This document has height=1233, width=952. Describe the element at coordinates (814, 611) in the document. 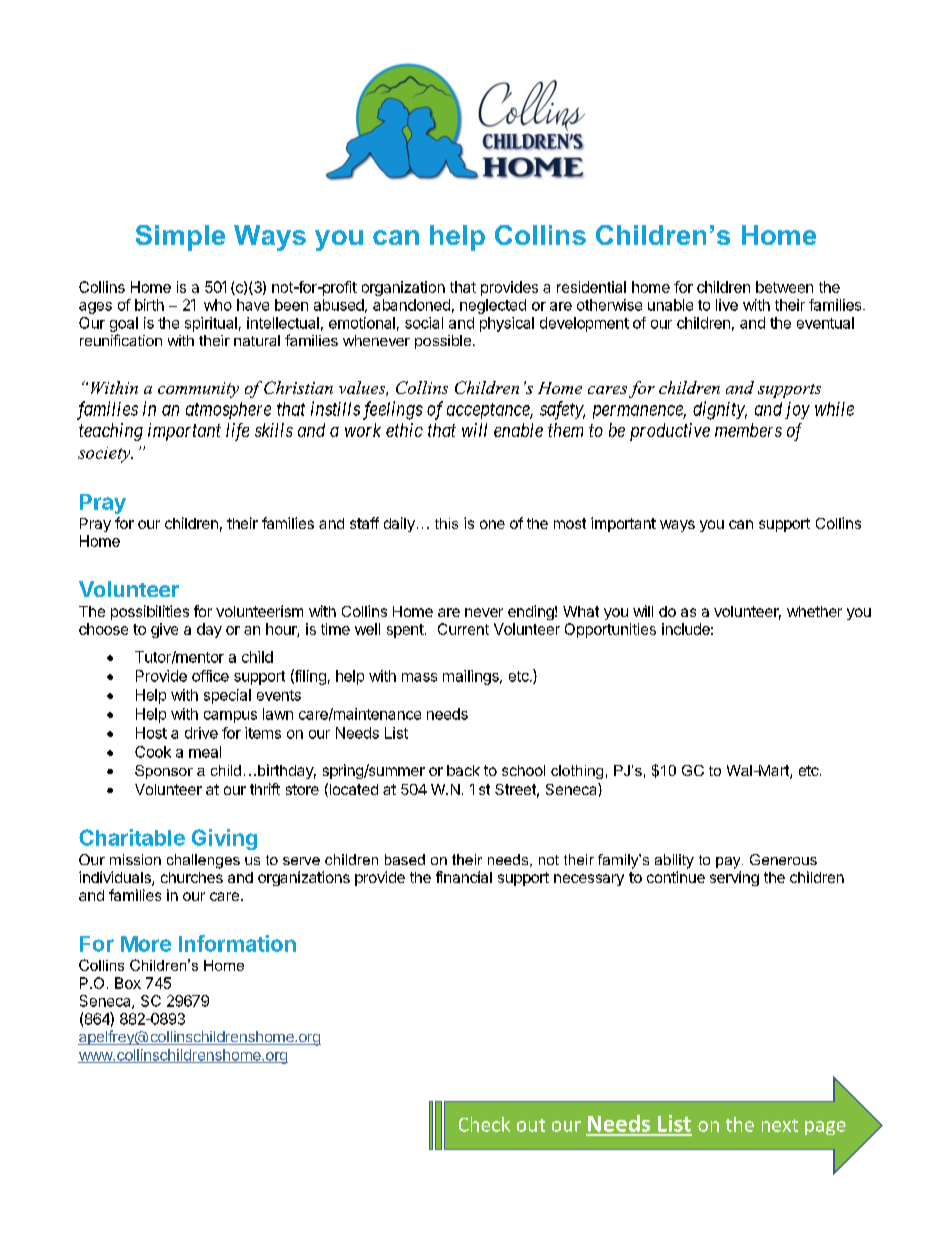

I see `whether` at that location.
